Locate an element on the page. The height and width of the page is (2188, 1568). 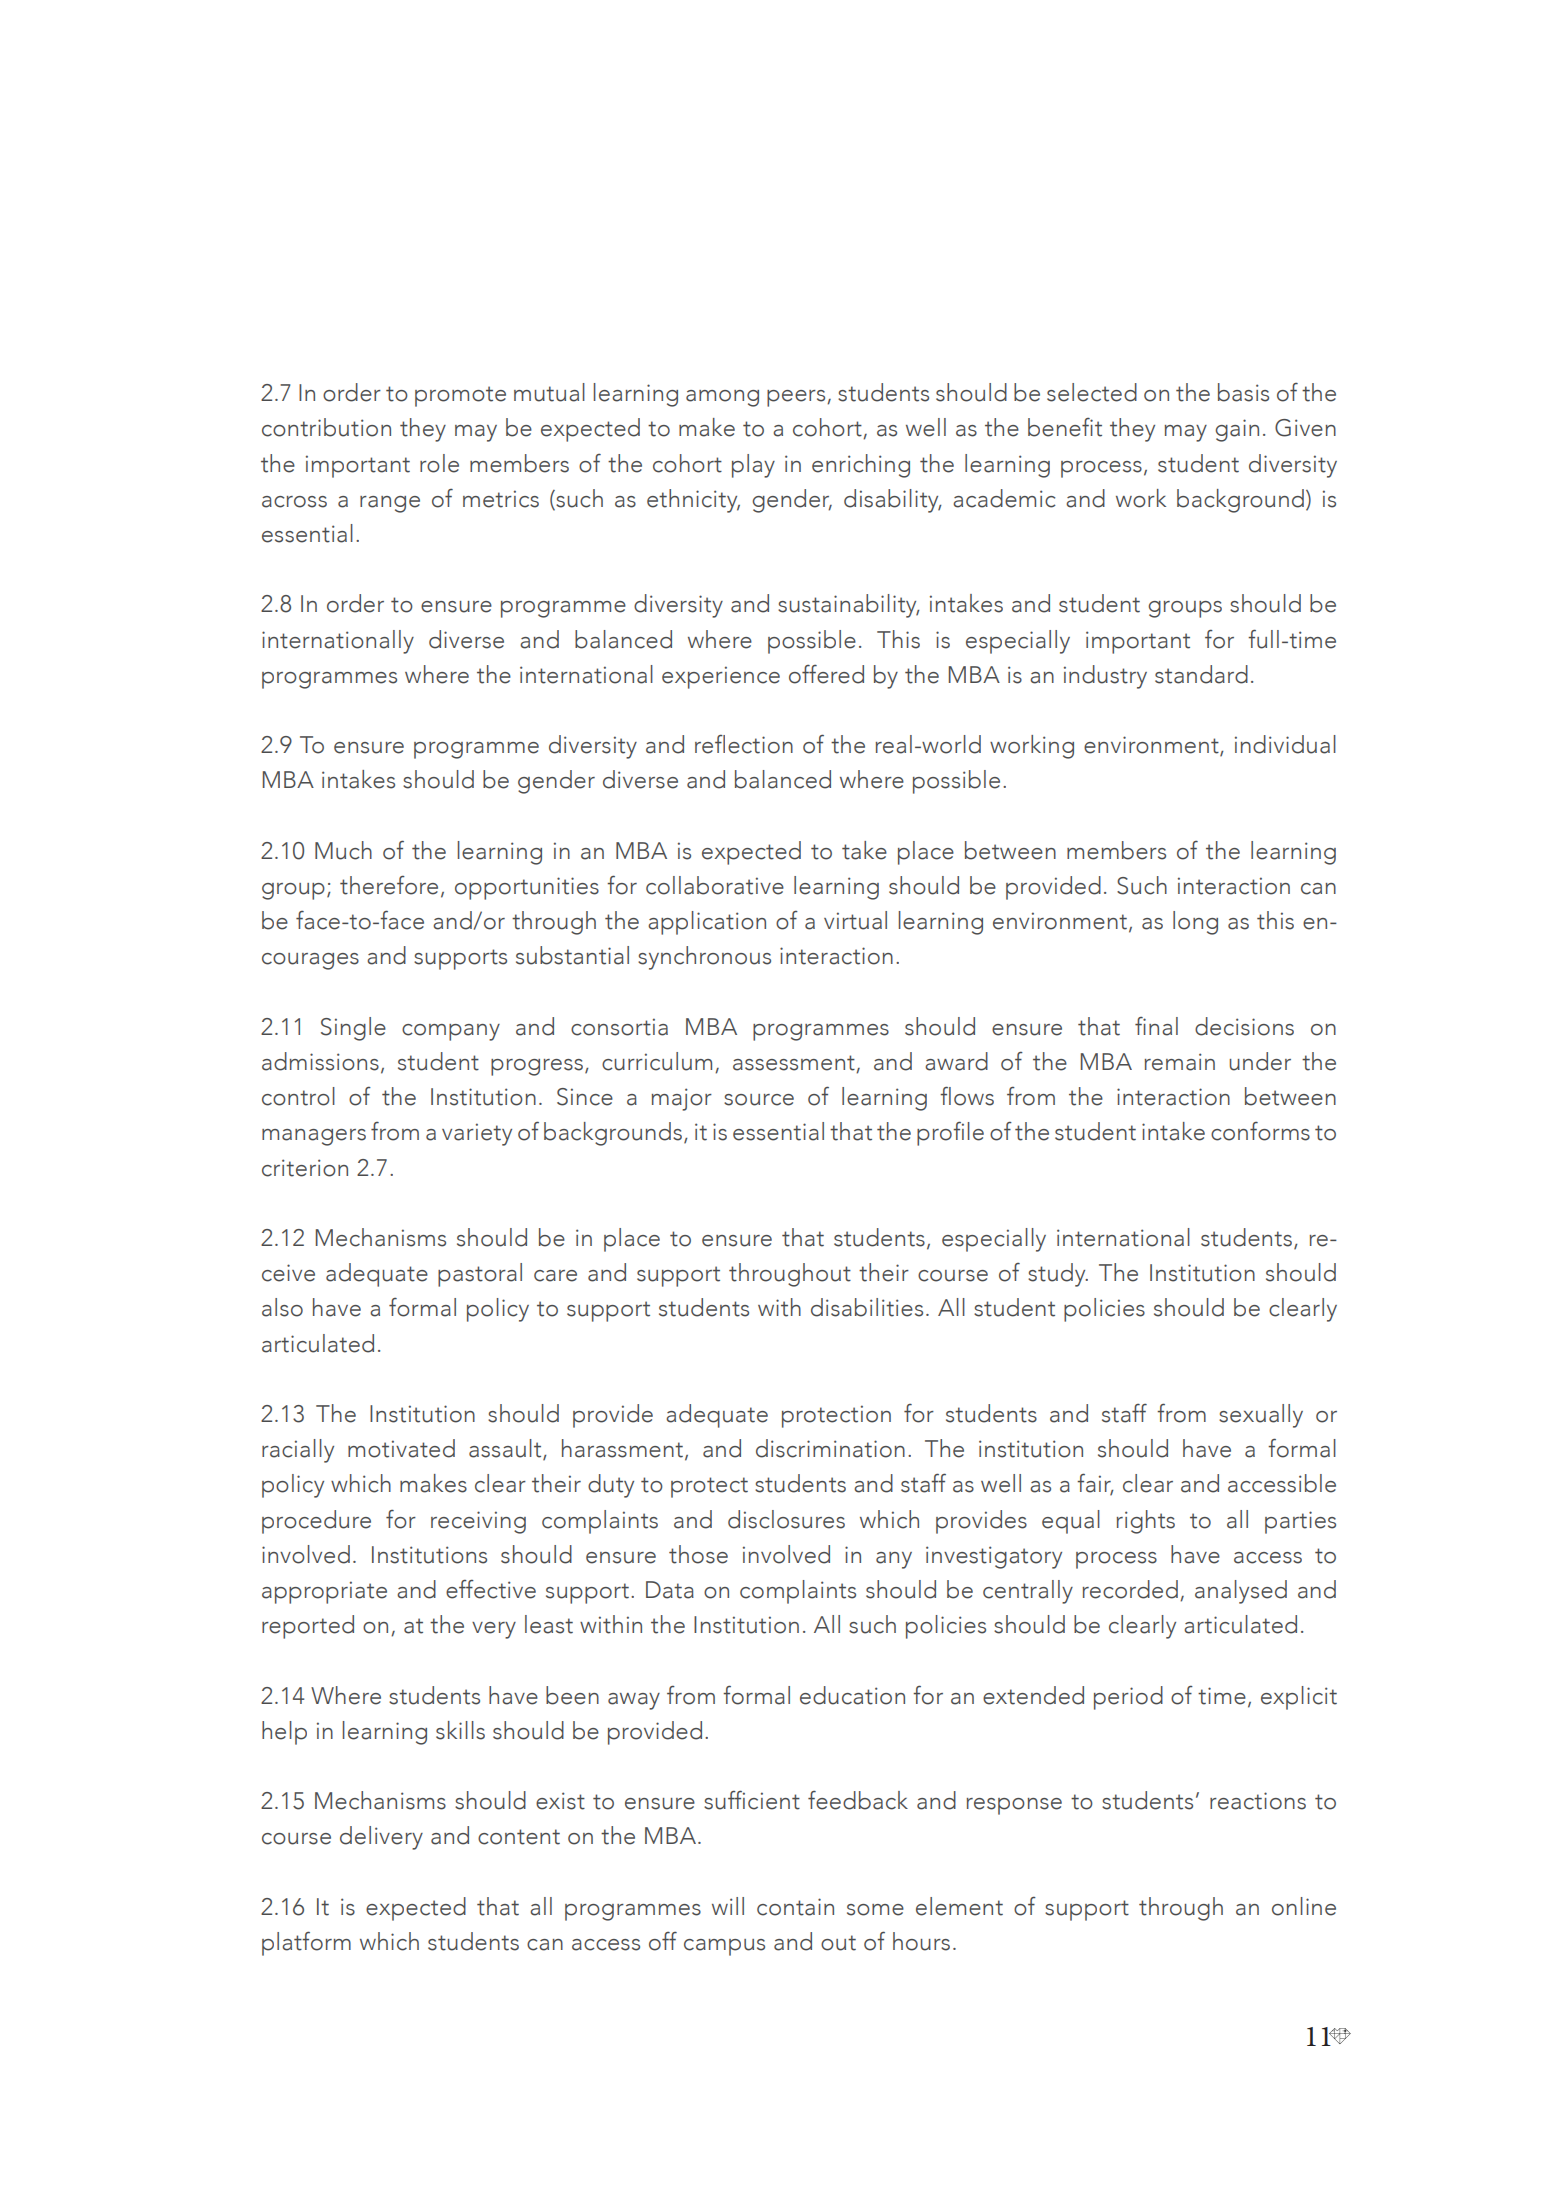
role is located at coordinates (439, 463).
